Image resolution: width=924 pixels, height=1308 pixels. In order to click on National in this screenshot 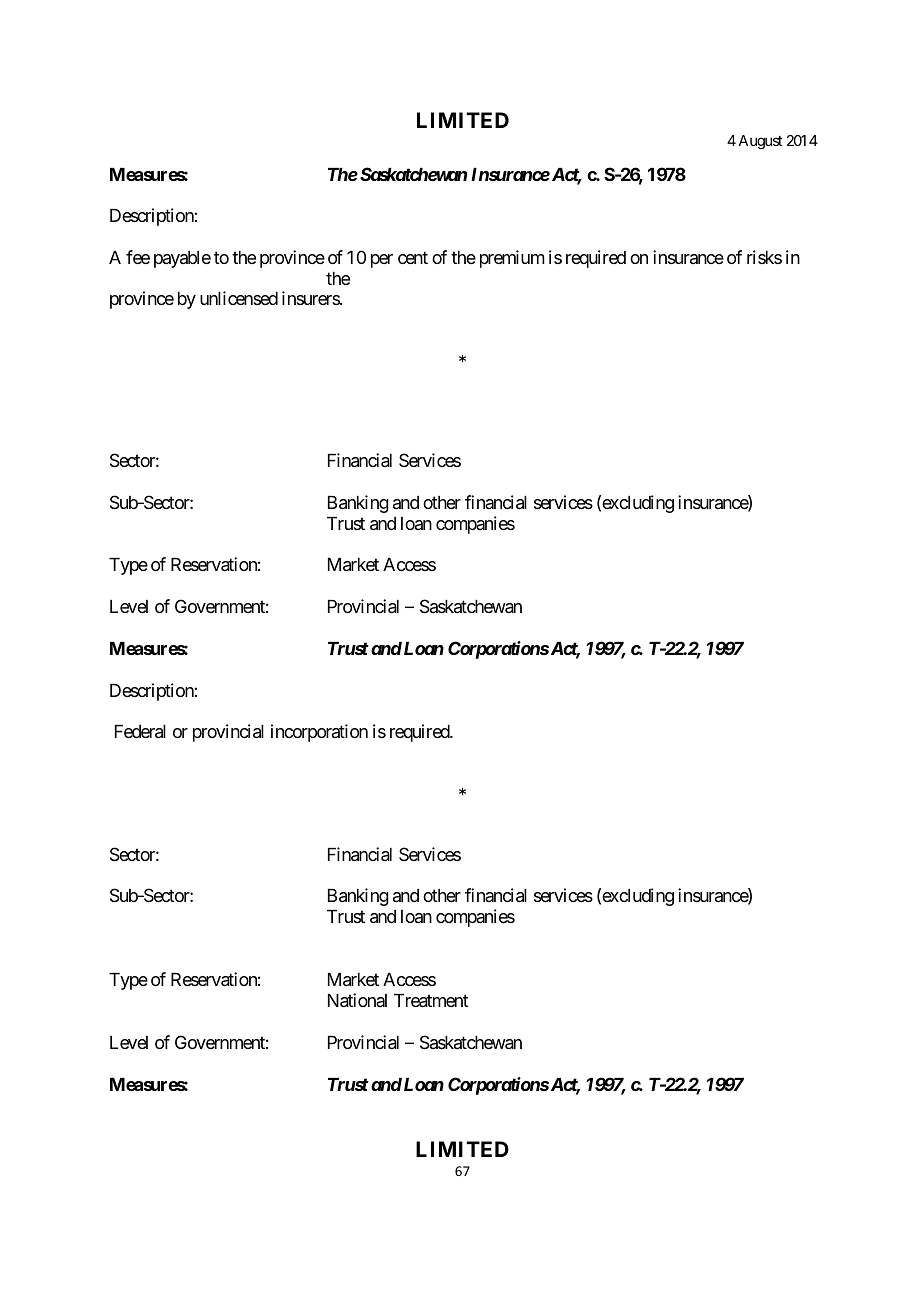, I will do `click(357, 1000)`.
